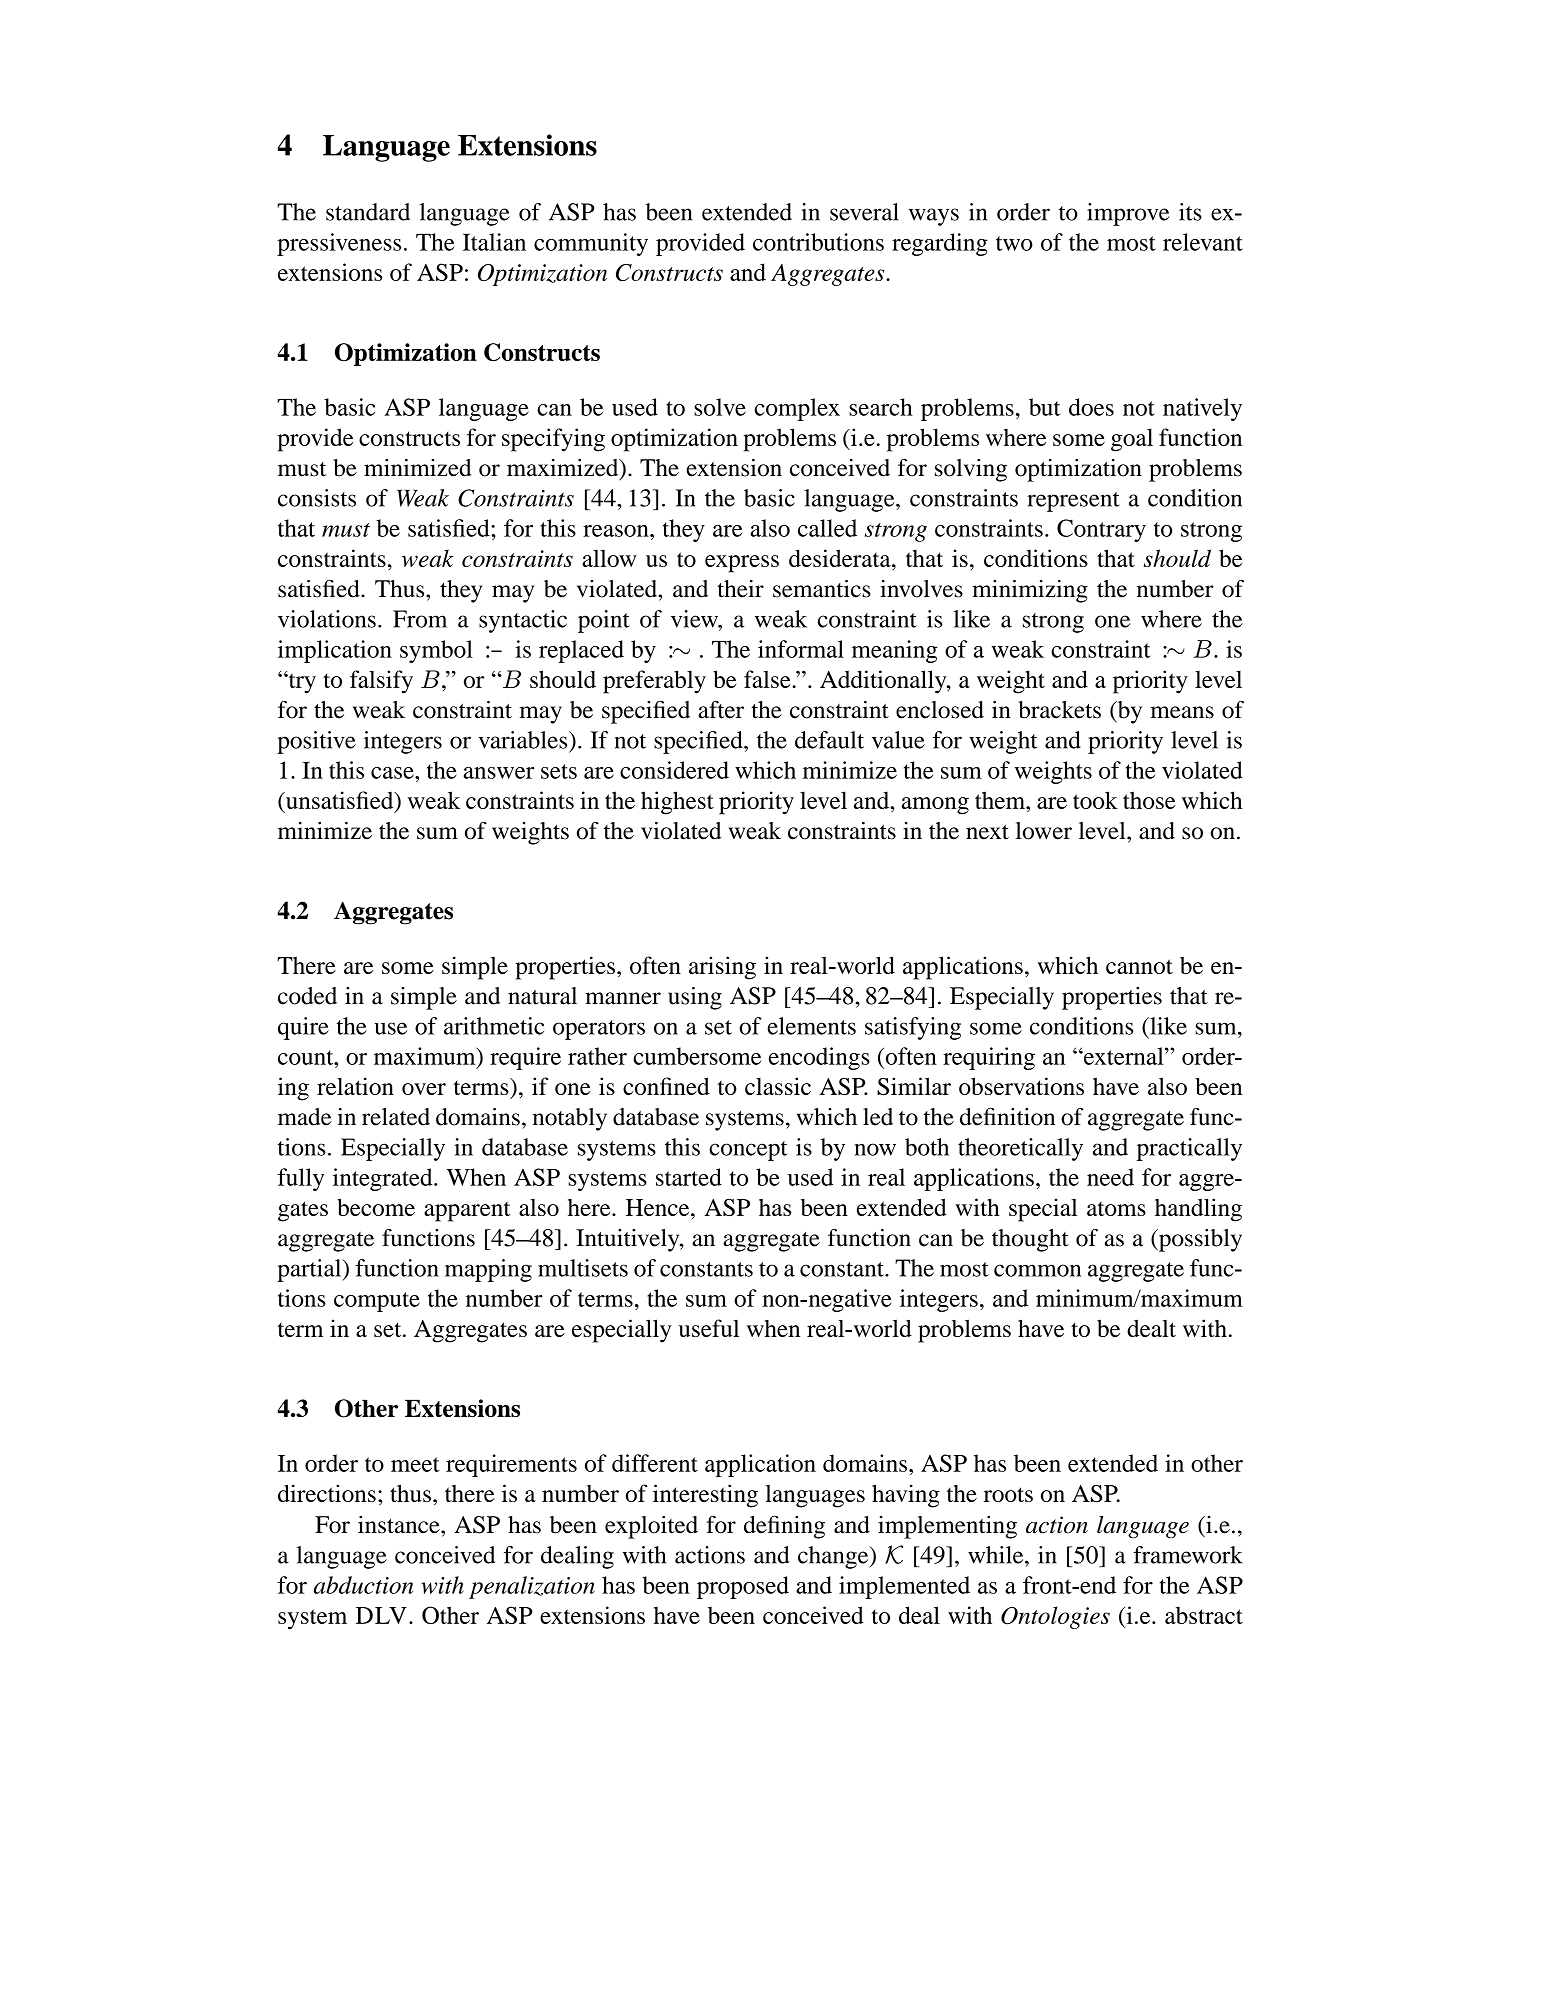  Describe the element at coordinates (467, 1211) in the image. I see `apparent` at that location.
